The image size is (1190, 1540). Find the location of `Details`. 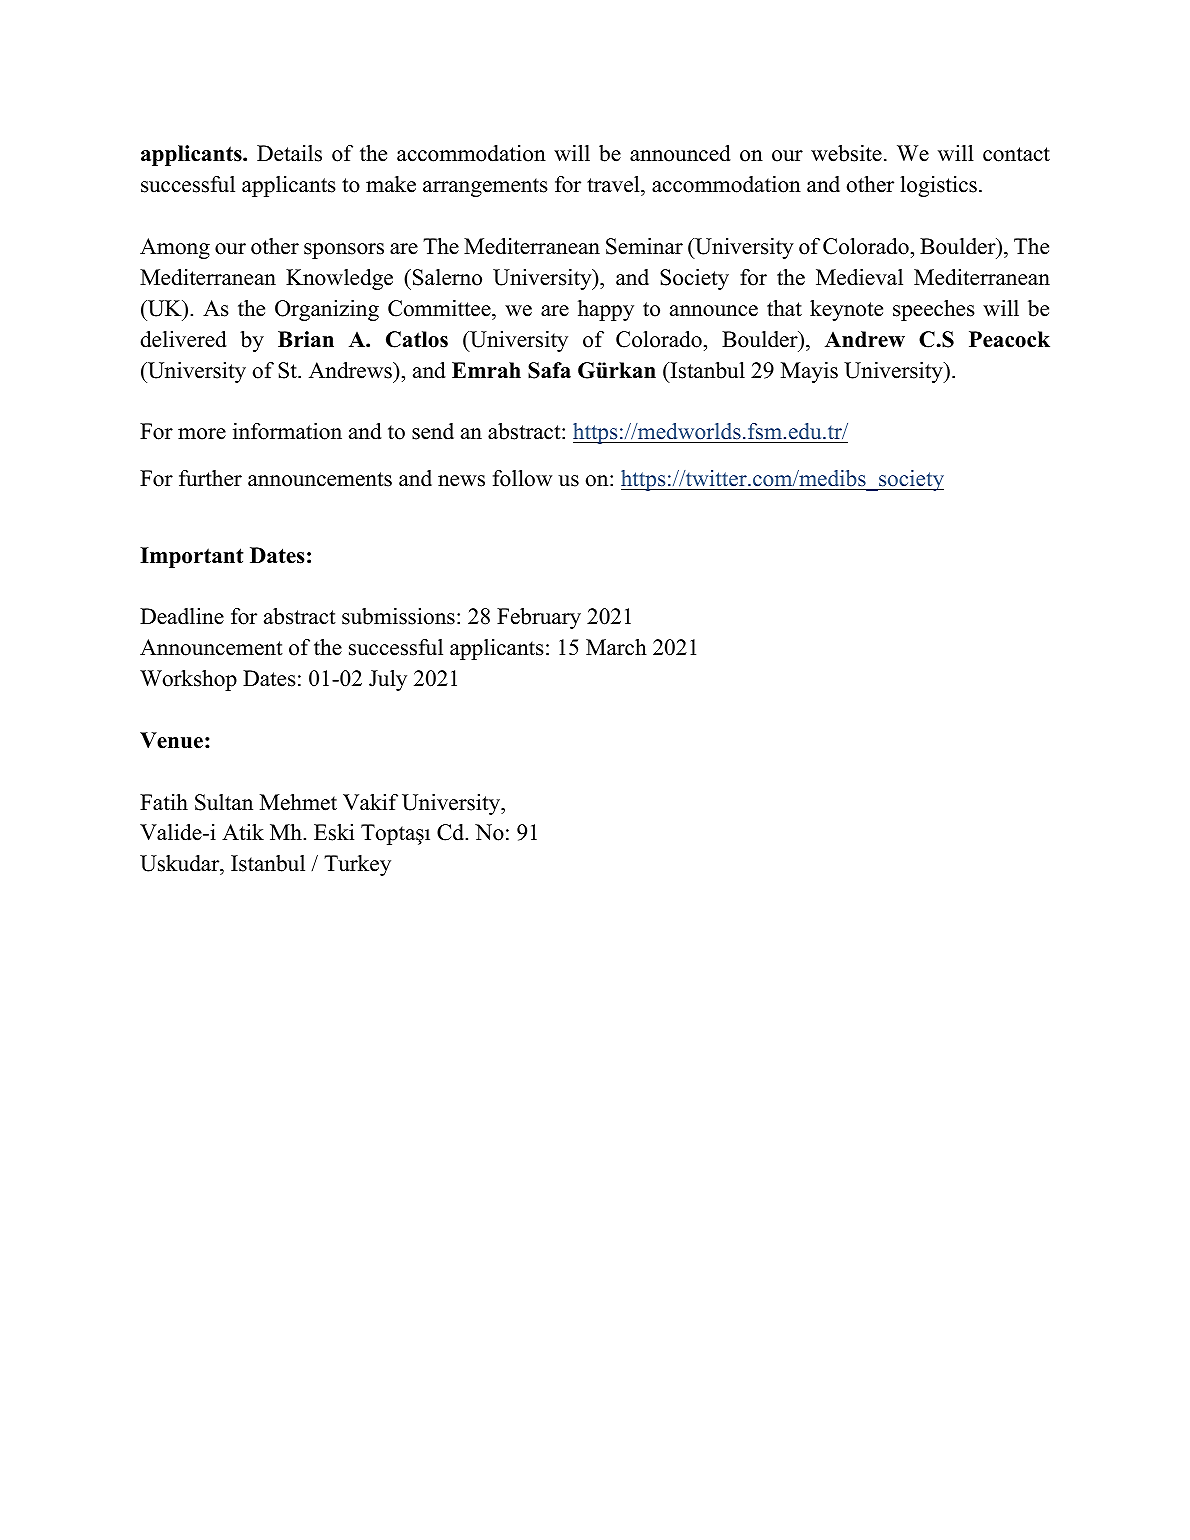

Details is located at coordinates (289, 153).
